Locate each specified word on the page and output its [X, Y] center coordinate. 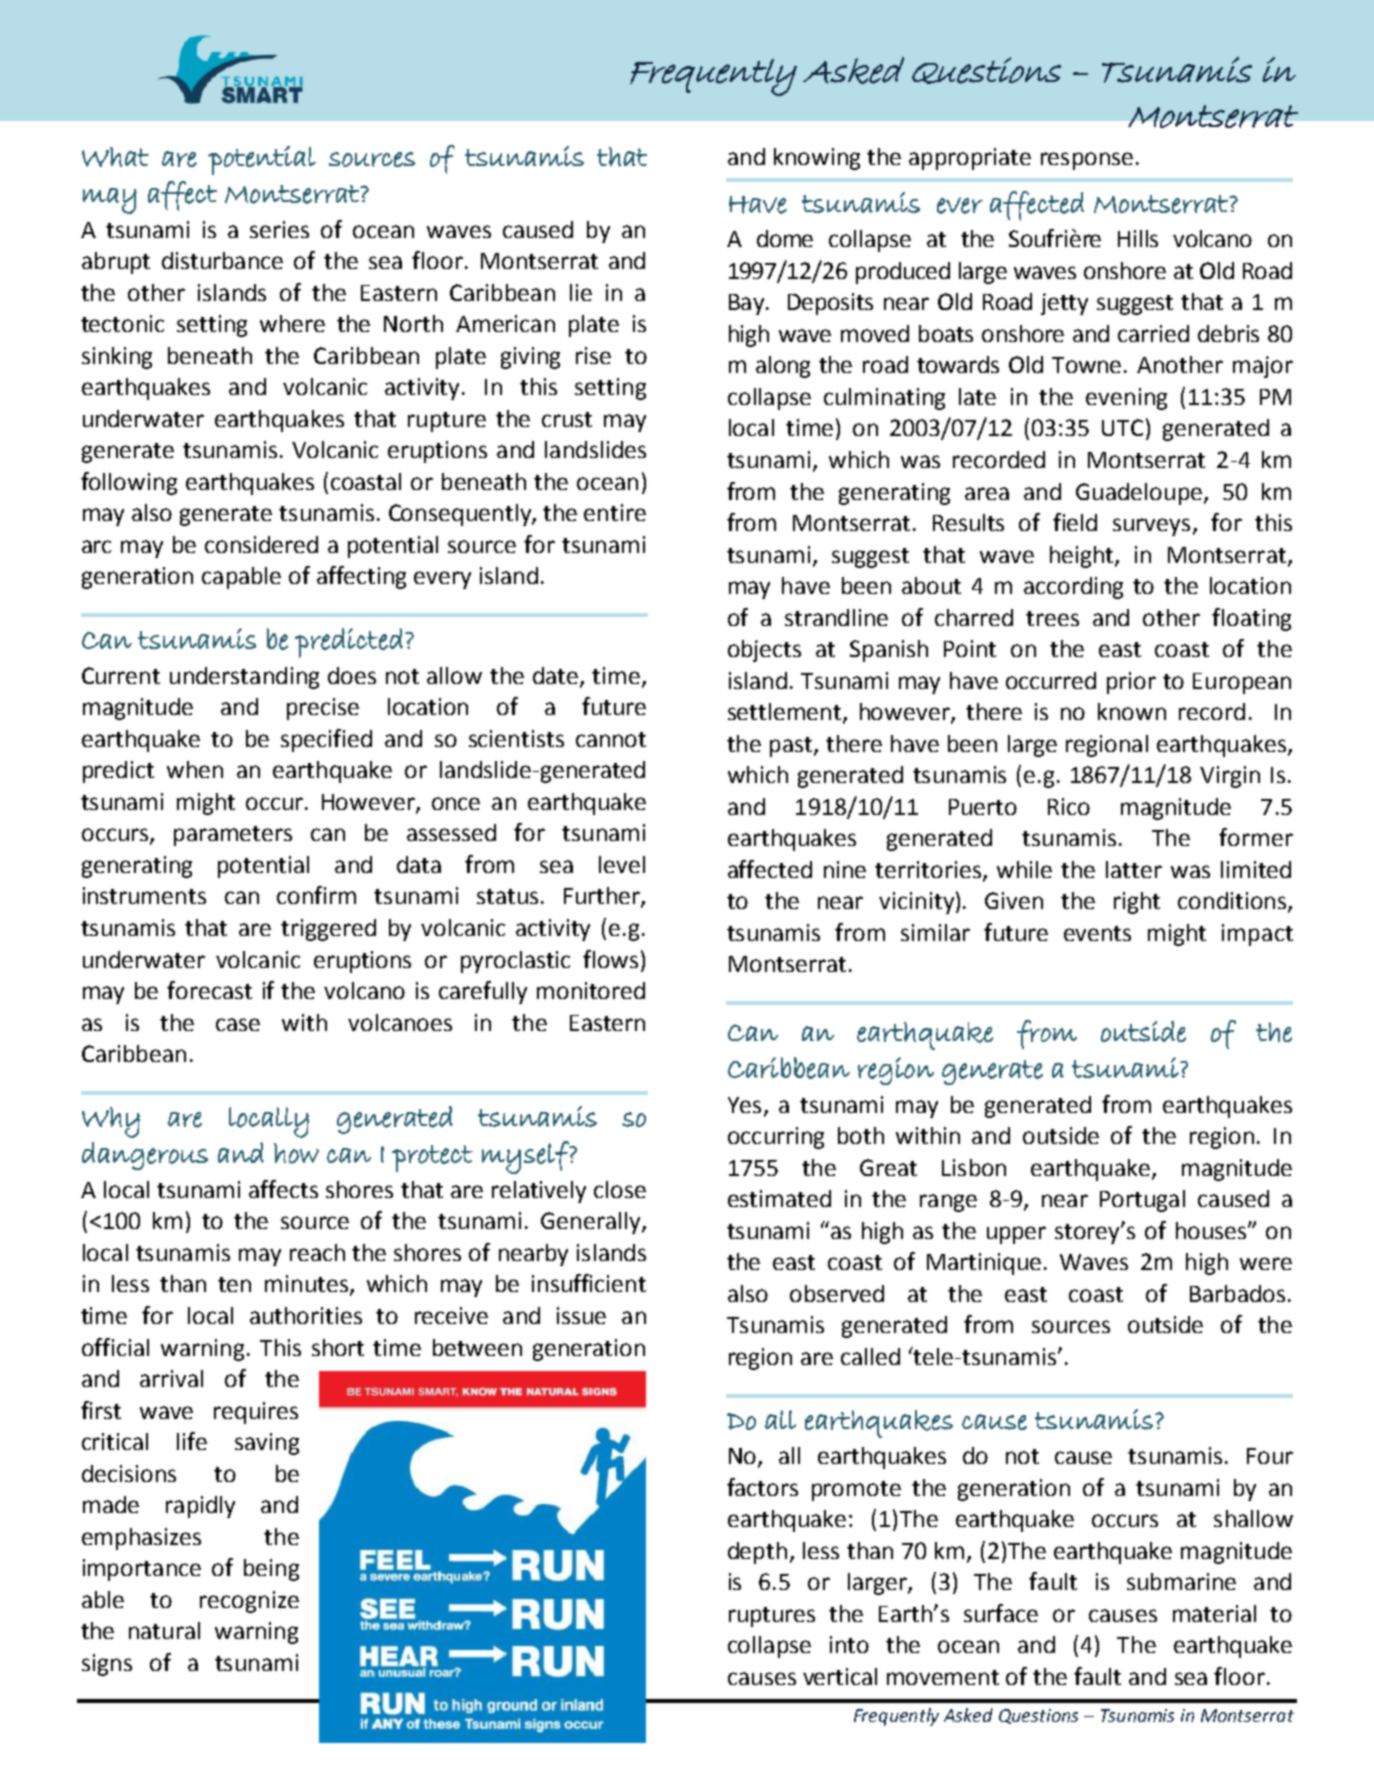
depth [757, 1553]
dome [785, 238]
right [1137, 903]
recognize [249, 1602]
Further [603, 897]
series [279, 229]
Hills [1138, 238]
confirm [316, 895]
